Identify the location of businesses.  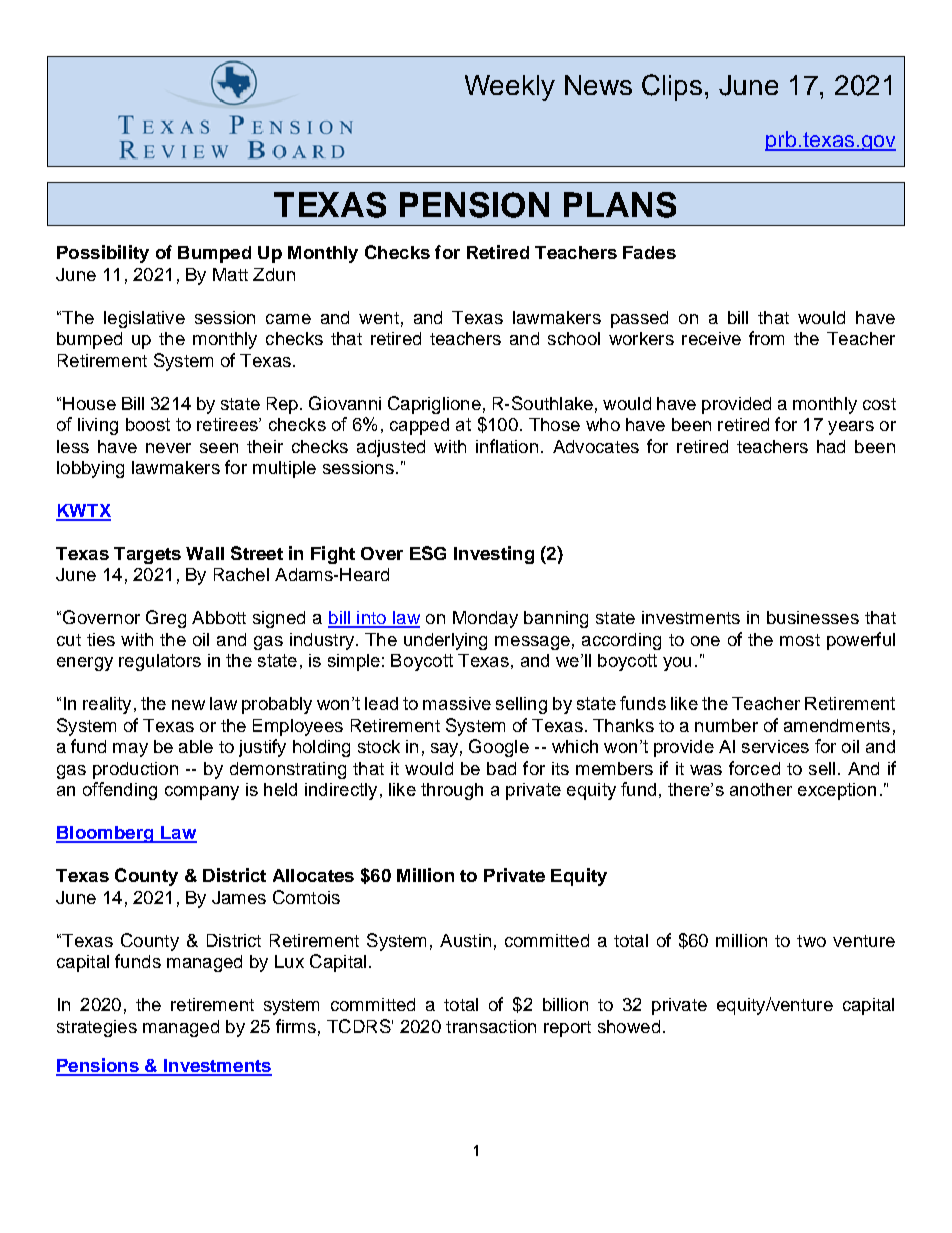
(813, 617).
